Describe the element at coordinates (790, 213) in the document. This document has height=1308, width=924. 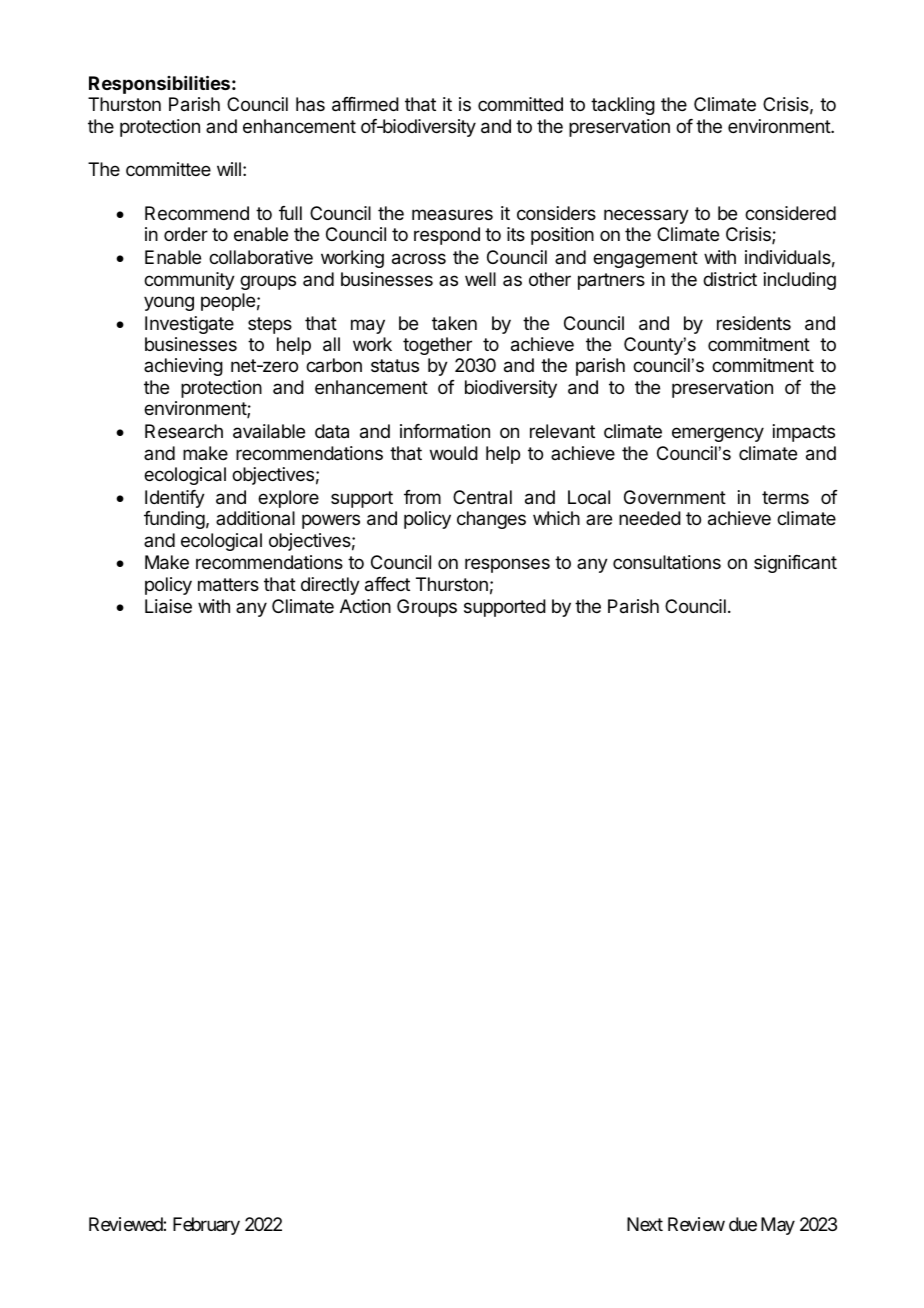
I see `considered` at that location.
